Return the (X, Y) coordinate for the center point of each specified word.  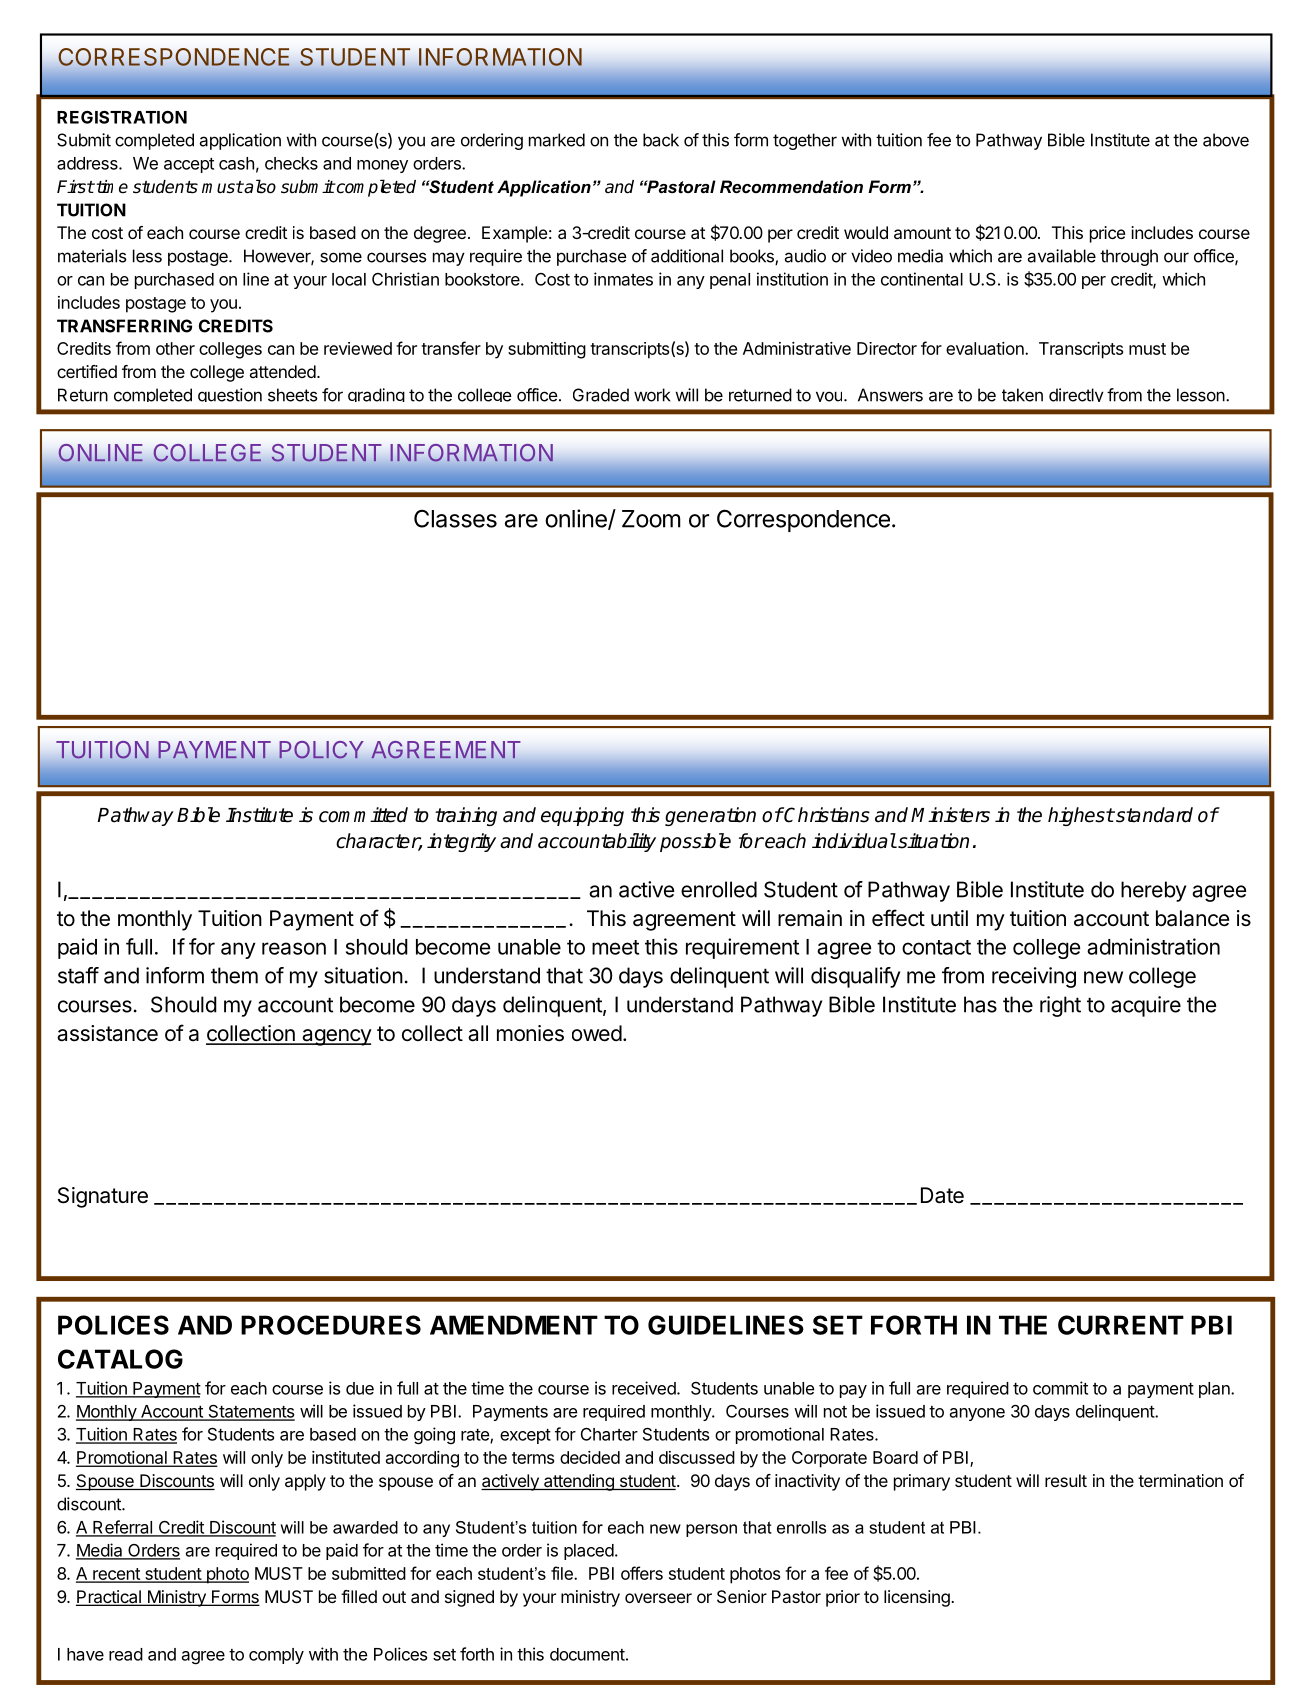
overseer (658, 1598)
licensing (918, 1598)
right (1060, 1006)
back (661, 140)
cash (236, 163)
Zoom (651, 519)
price (1107, 234)
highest (1081, 816)
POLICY (321, 750)
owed (597, 1033)
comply (276, 1656)
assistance (107, 1033)
